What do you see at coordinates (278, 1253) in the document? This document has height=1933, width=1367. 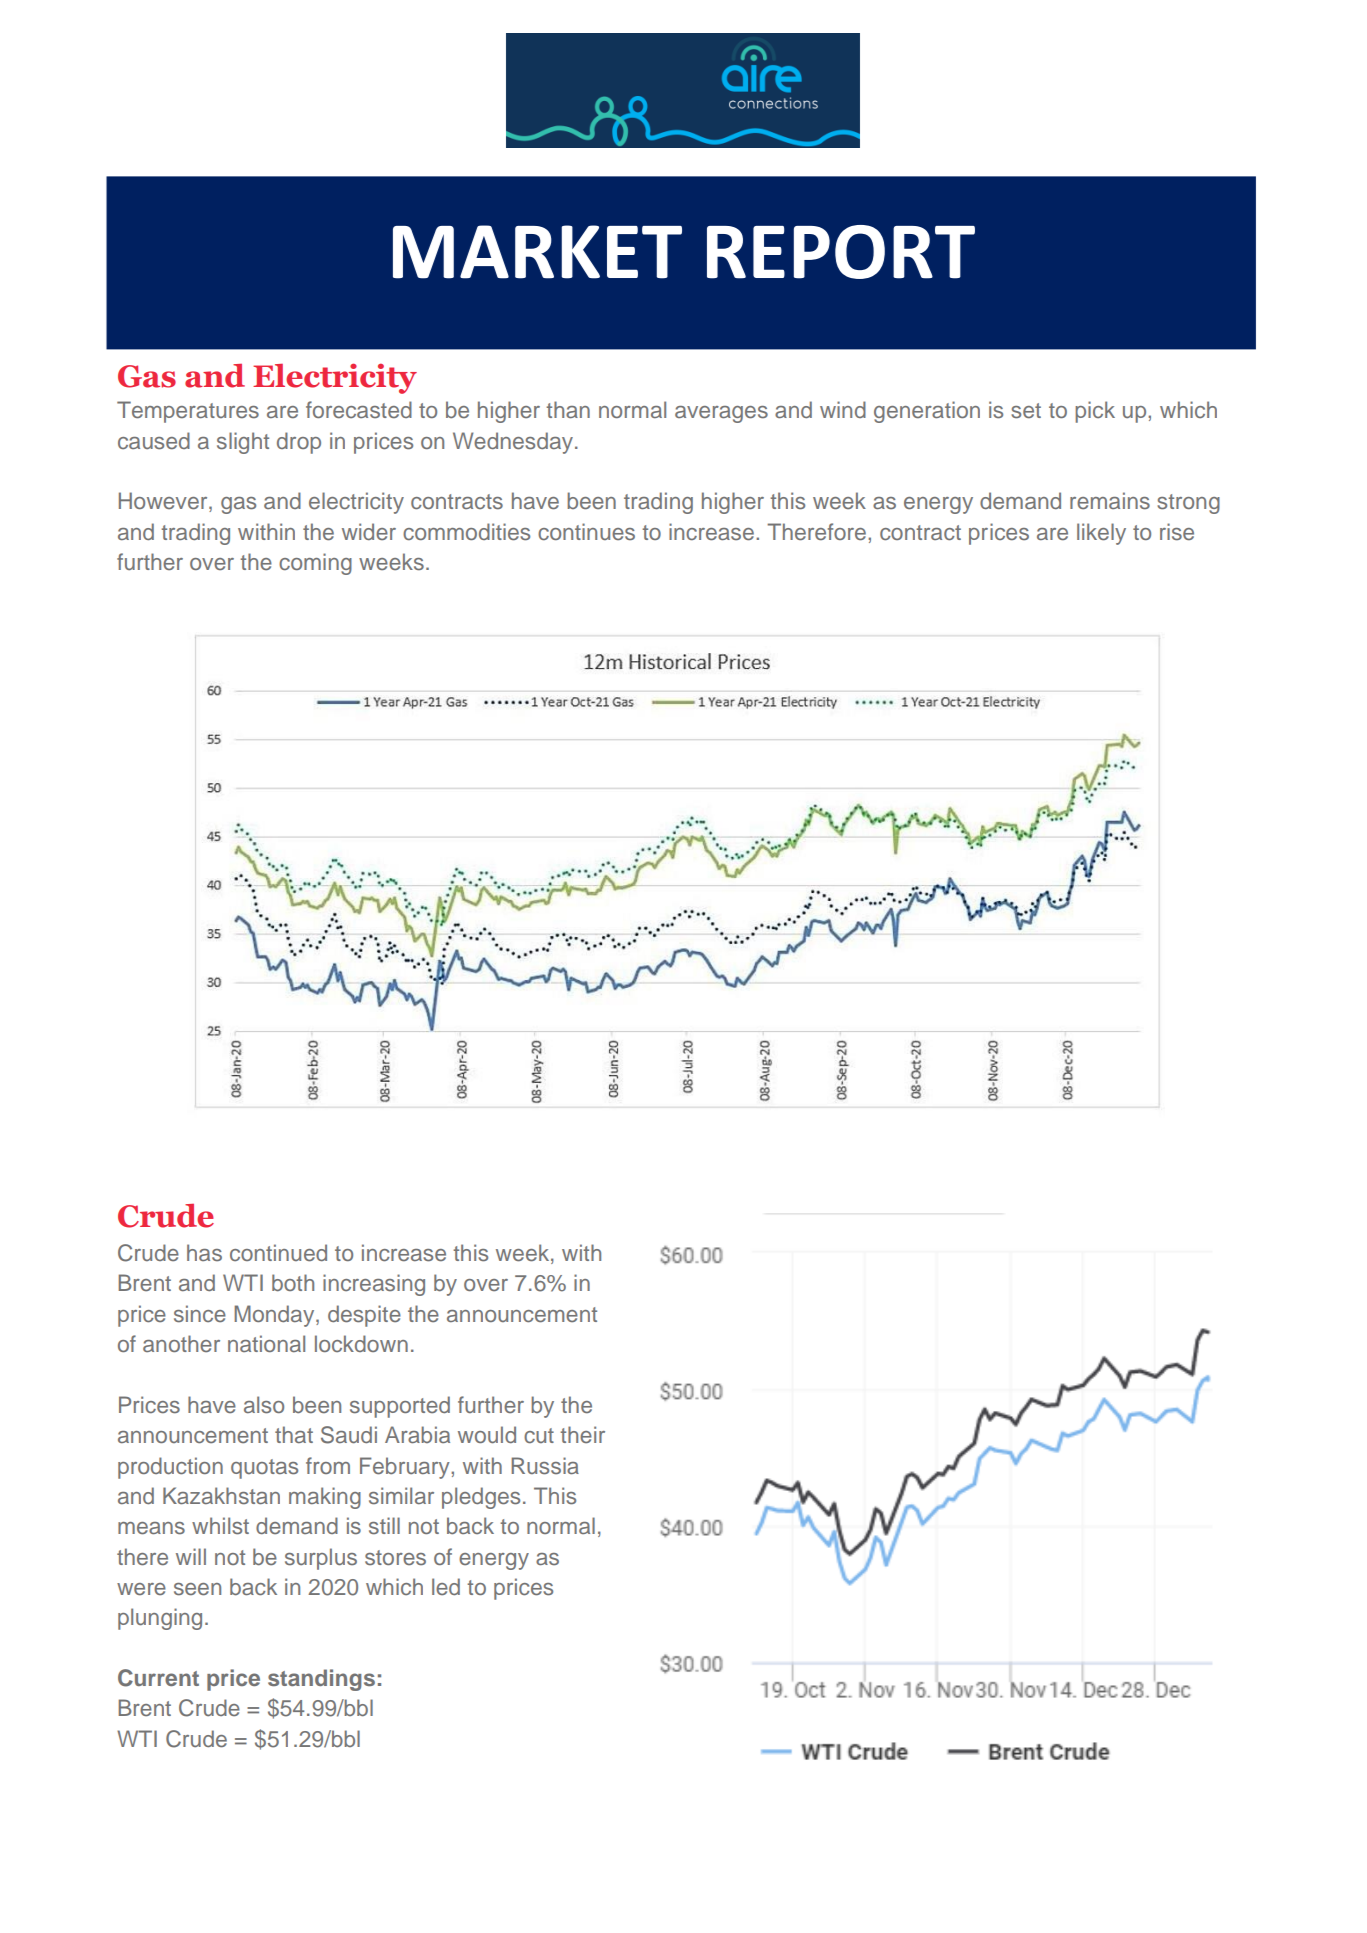 I see `continued` at bounding box center [278, 1253].
